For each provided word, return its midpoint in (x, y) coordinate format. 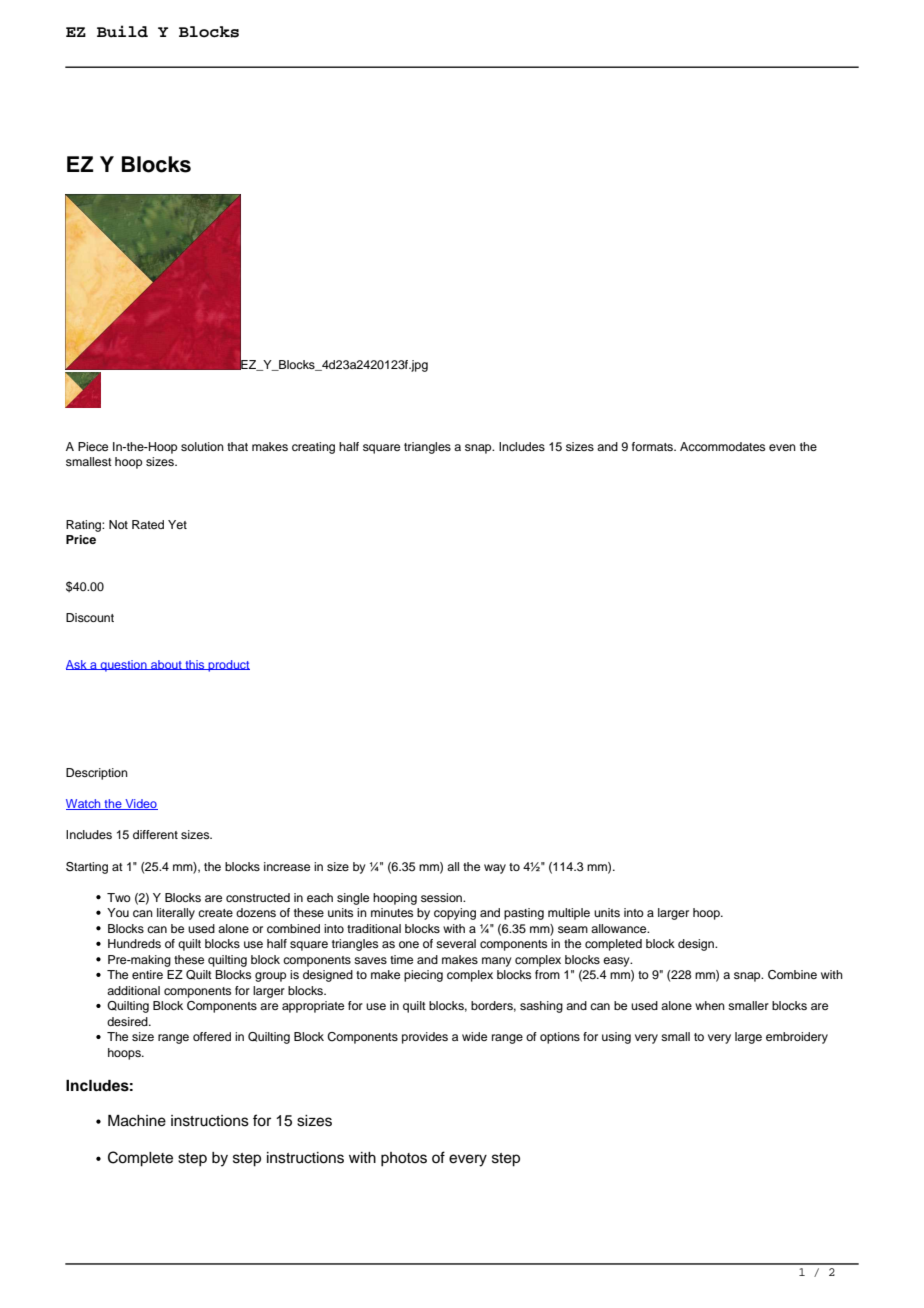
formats (653, 446)
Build (122, 31)
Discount (90, 617)
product (228, 666)
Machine (137, 1121)
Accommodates (722, 446)
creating (313, 448)
